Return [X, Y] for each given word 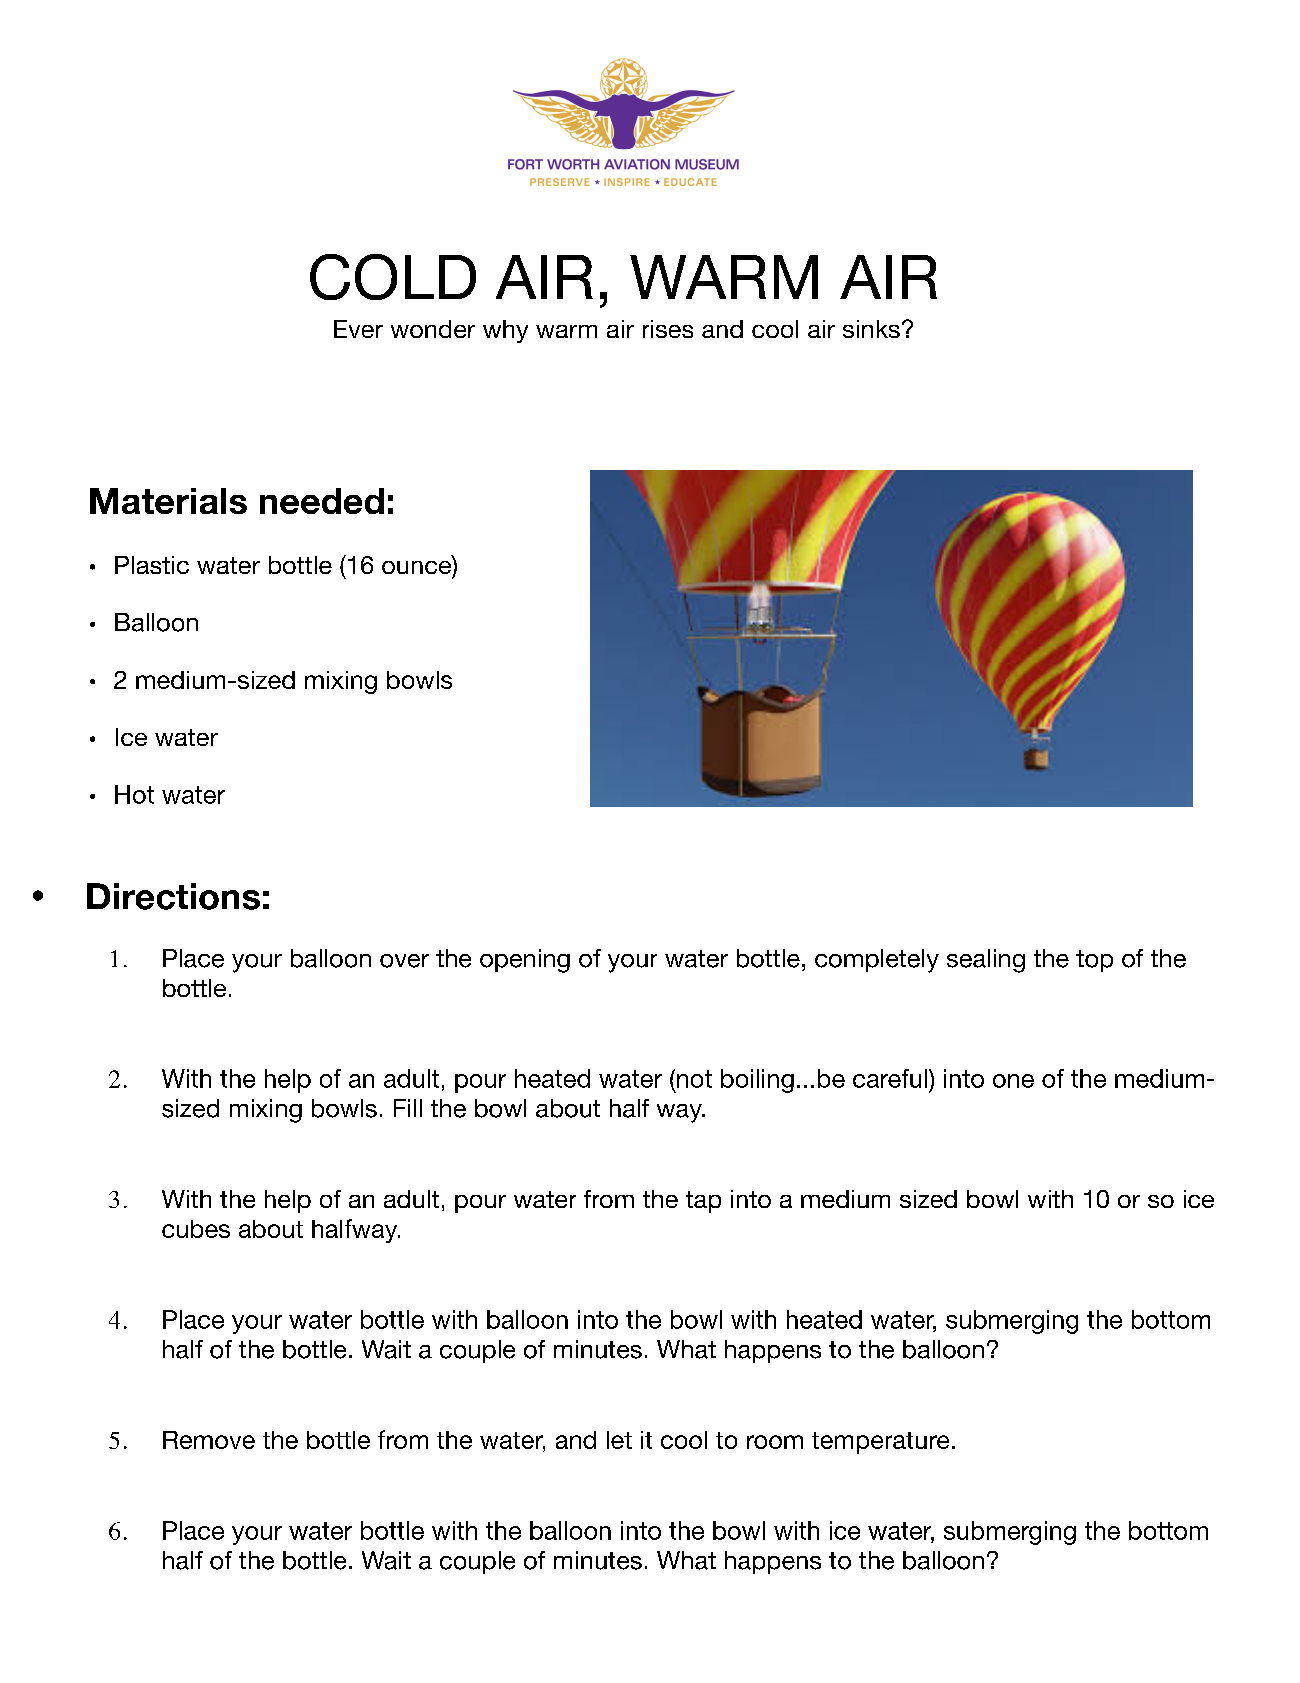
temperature [880, 1443]
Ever [358, 329]
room [775, 1442]
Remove [209, 1440]
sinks [871, 329]
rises [668, 329]
